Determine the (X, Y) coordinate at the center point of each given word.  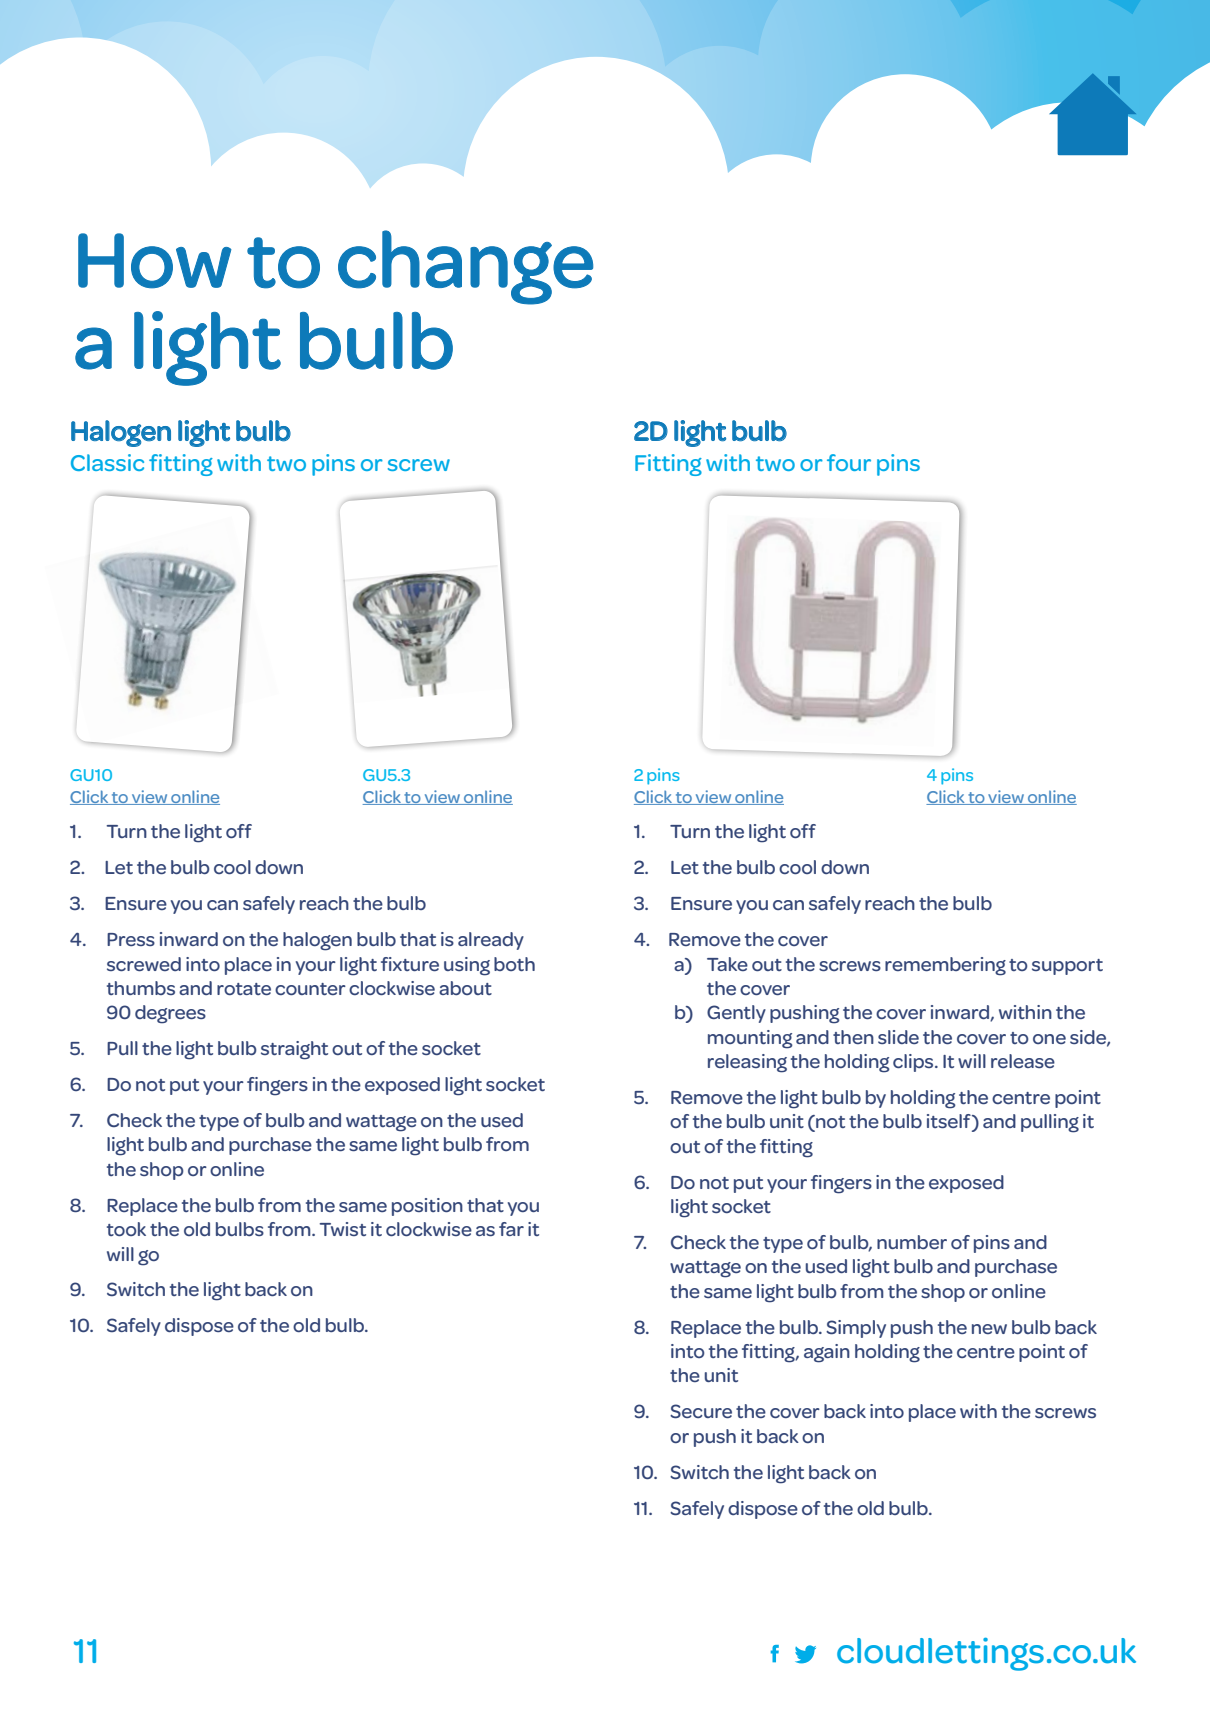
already (491, 941)
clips (914, 1063)
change (465, 267)
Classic (107, 462)
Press (131, 939)
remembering (945, 966)
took (126, 1229)
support (1067, 967)
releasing (747, 1063)
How (155, 261)
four (849, 462)
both (514, 964)
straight (294, 1050)
